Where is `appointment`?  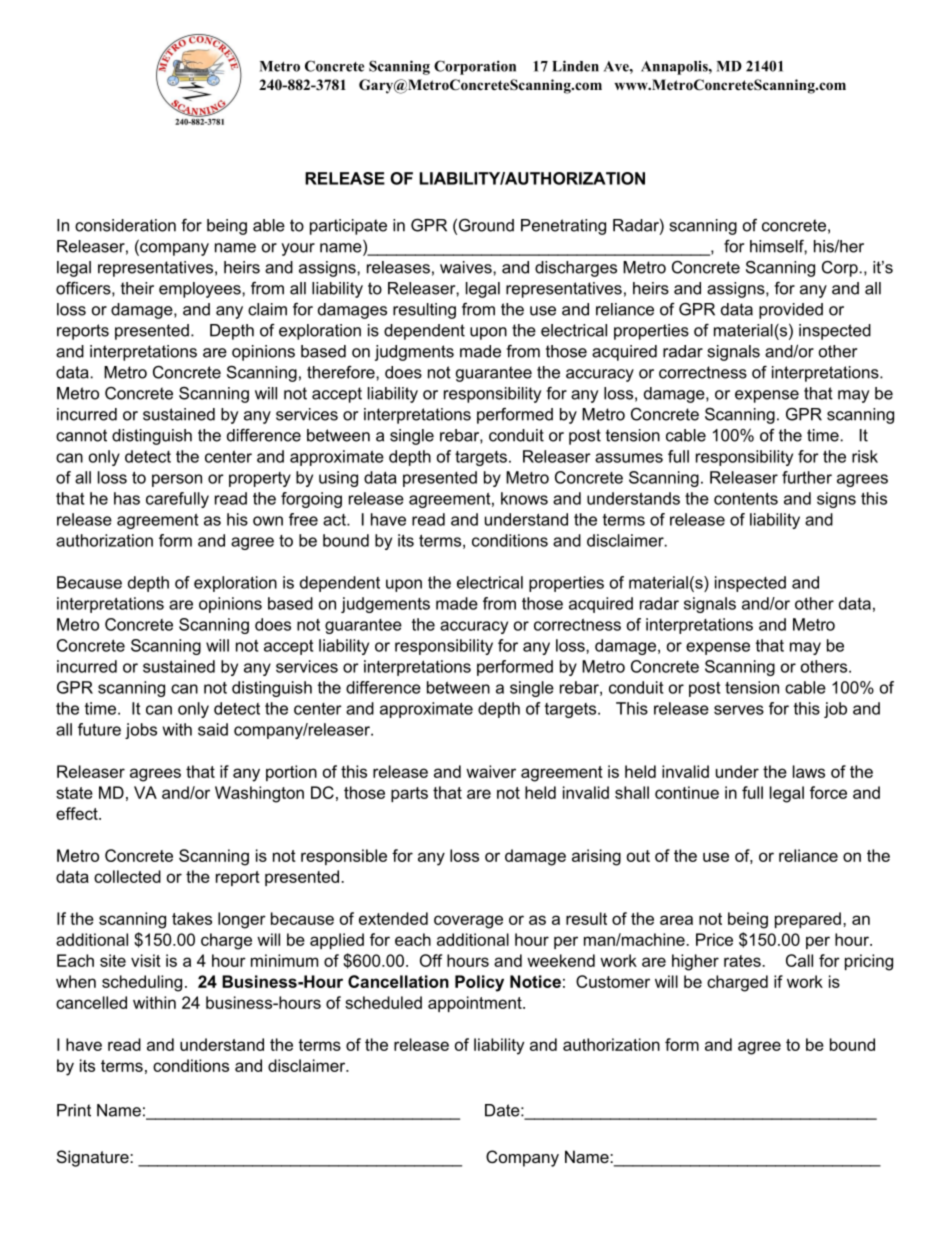
appointment is located at coordinates (476, 1004).
